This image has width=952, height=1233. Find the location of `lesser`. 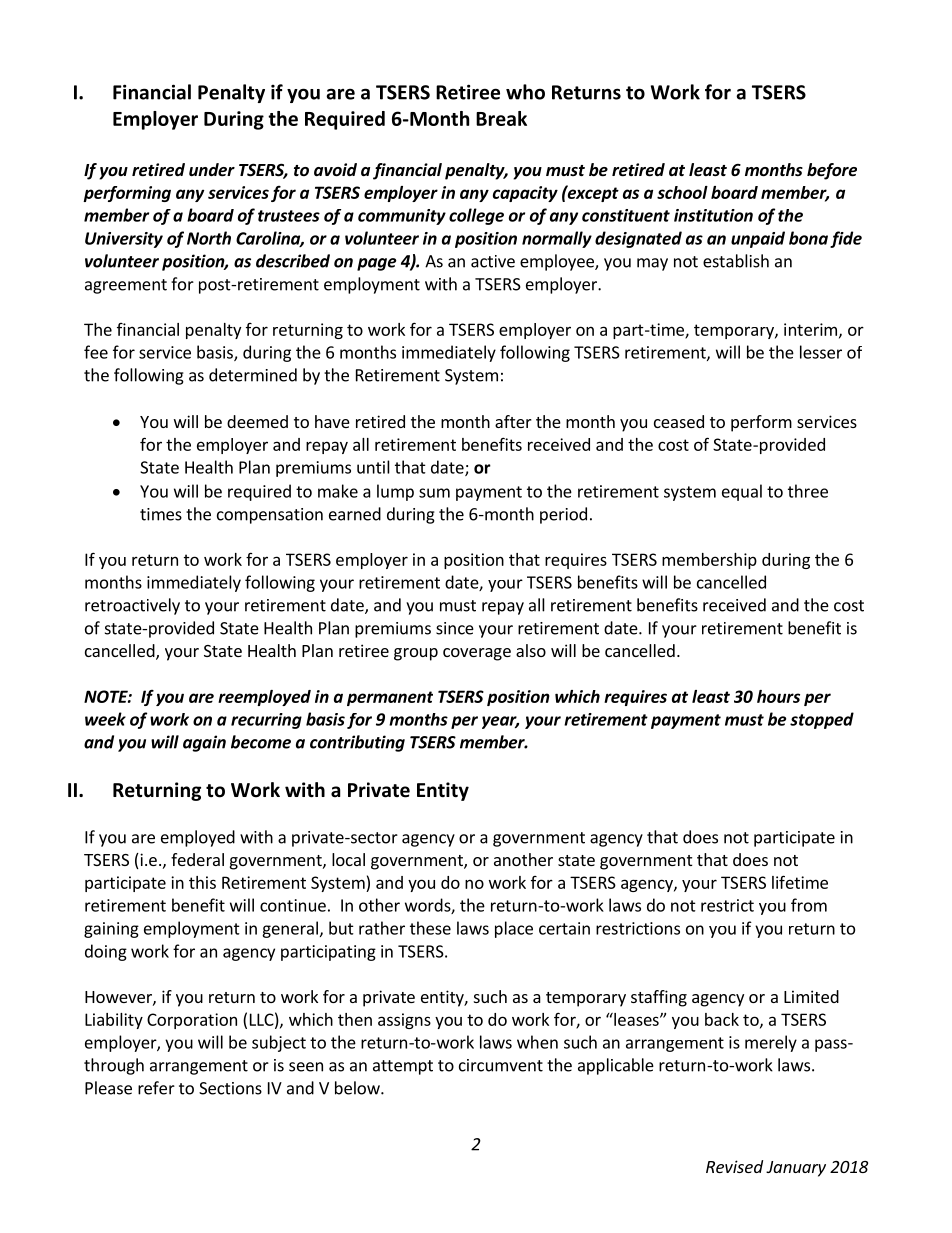

lesser is located at coordinates (821, 352).
